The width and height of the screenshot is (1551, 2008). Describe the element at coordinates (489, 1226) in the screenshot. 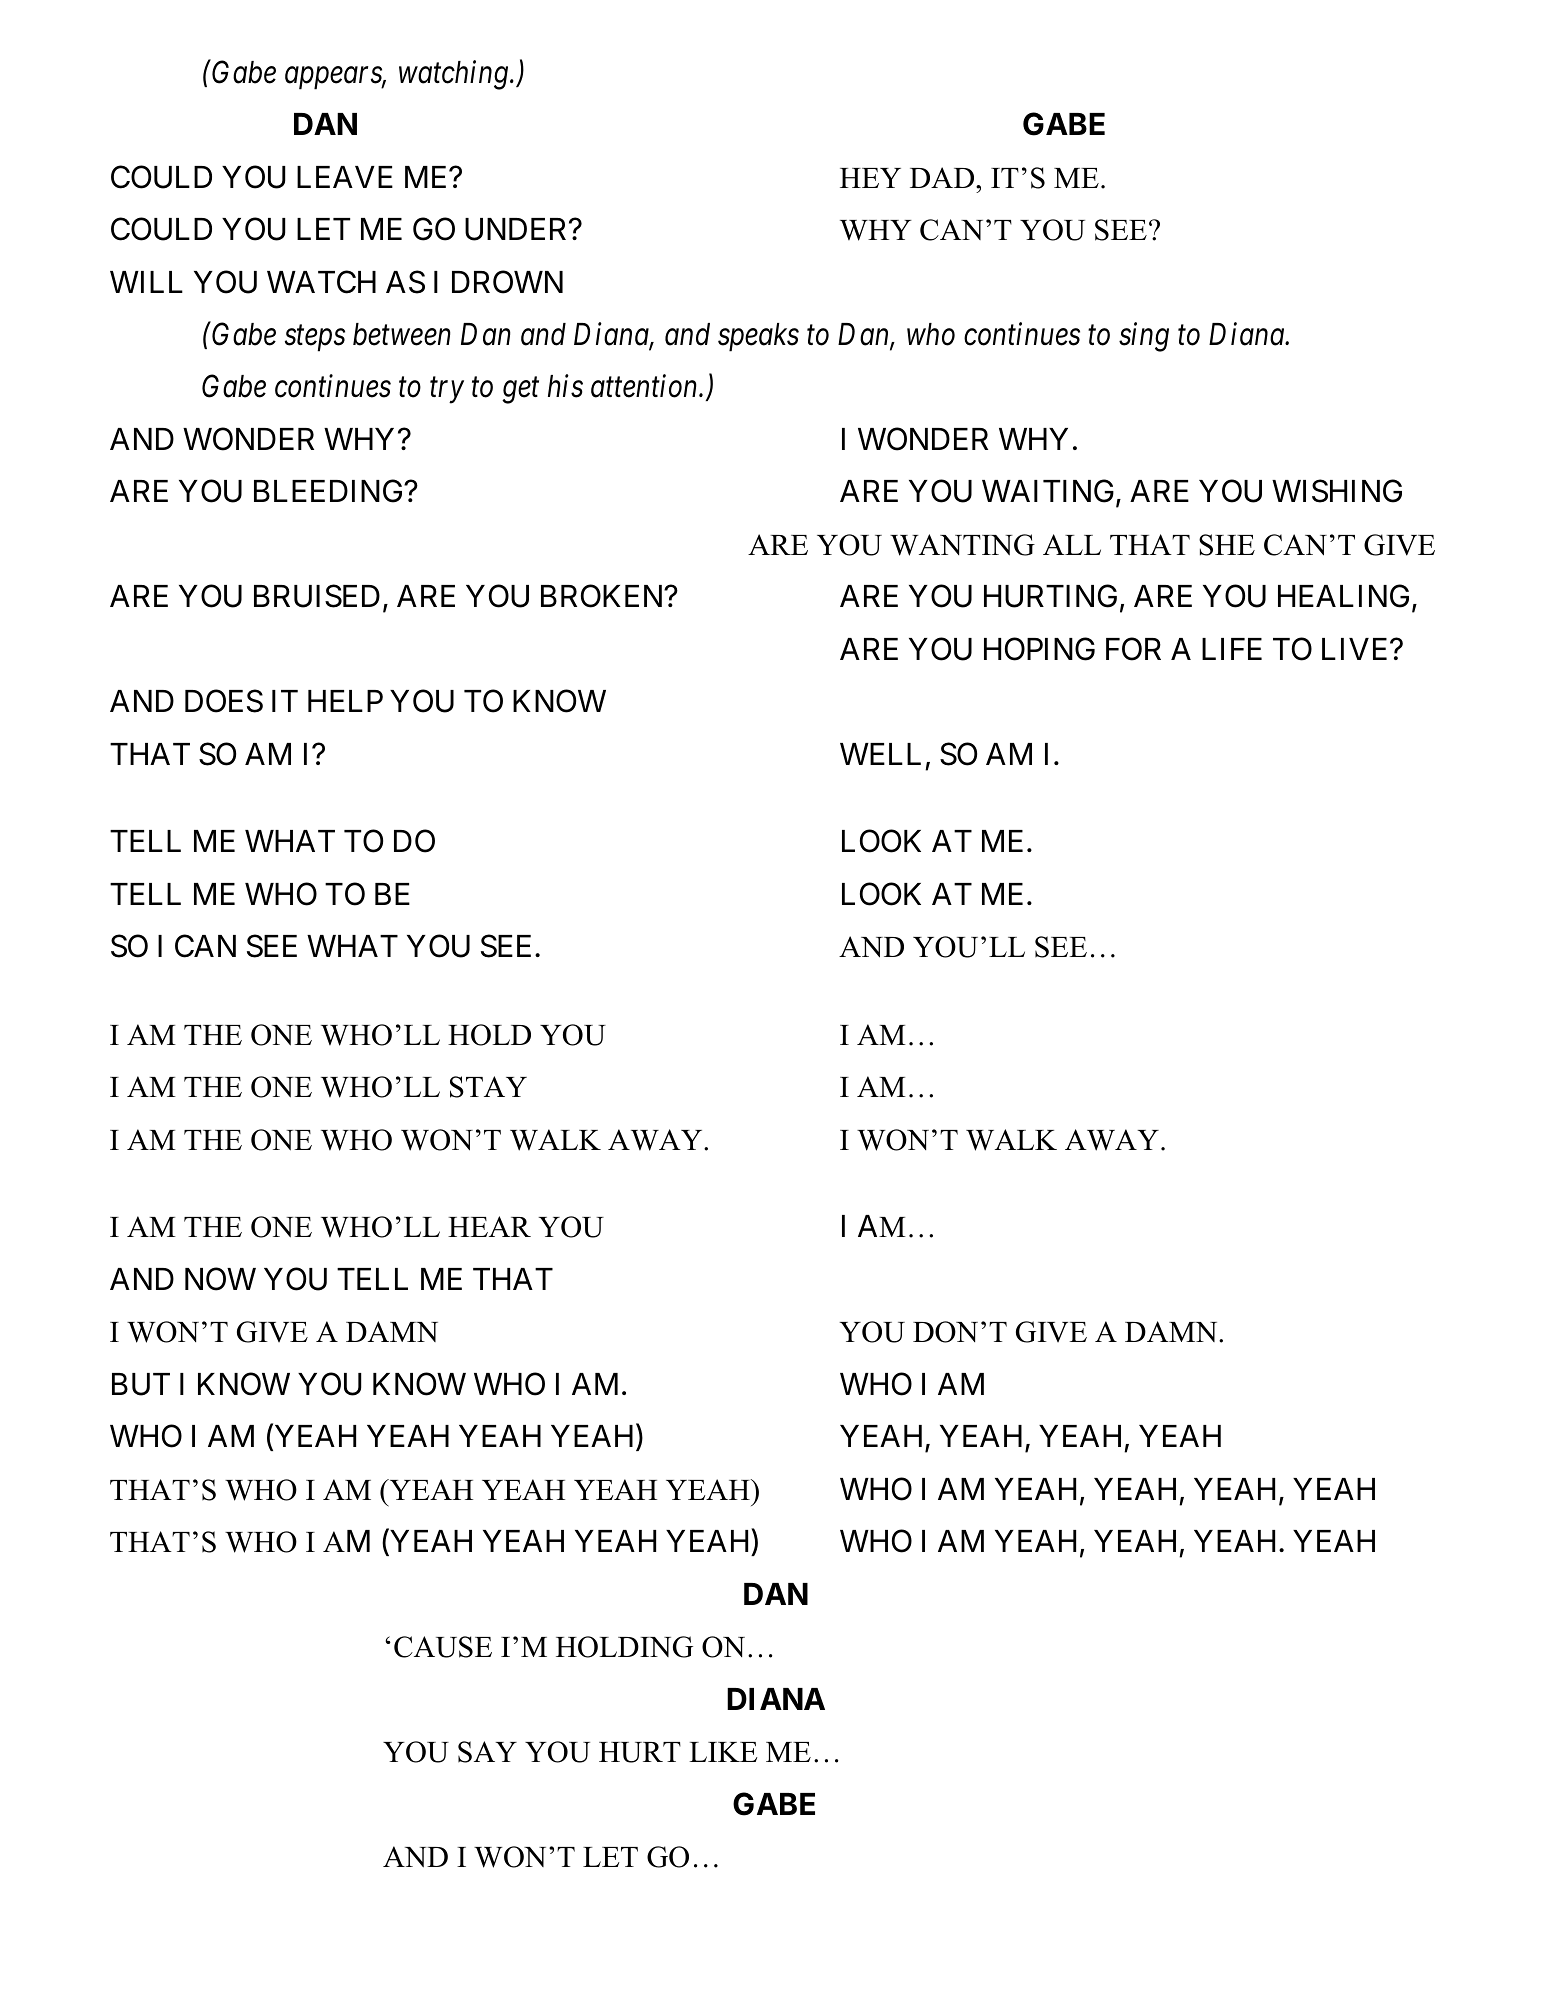

I see `HEAR` at that location.
